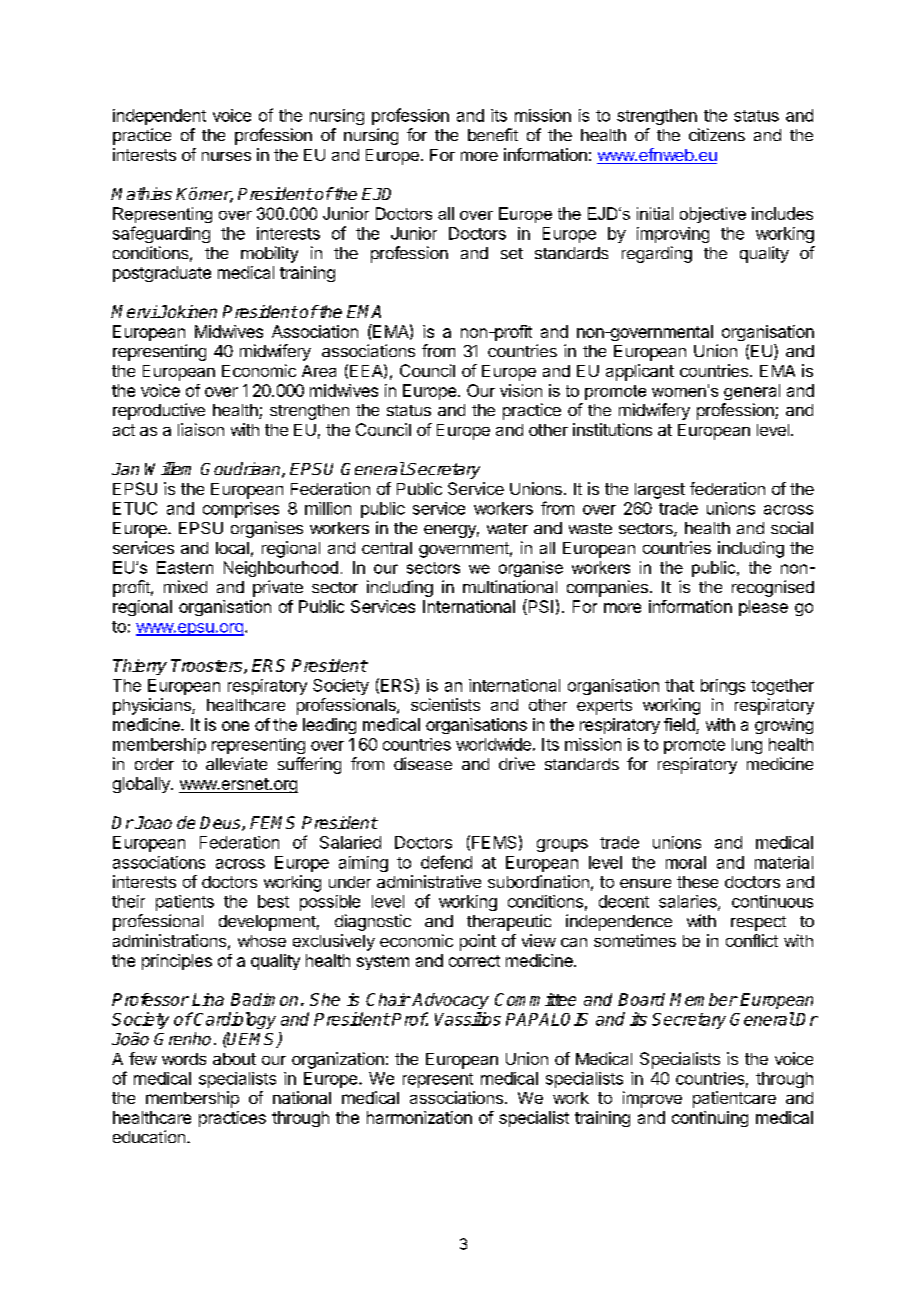 The width and height of the document is (924, 1308). Describe the element at coordinates (226, 156) in the document. I see `nurses` at that location.
